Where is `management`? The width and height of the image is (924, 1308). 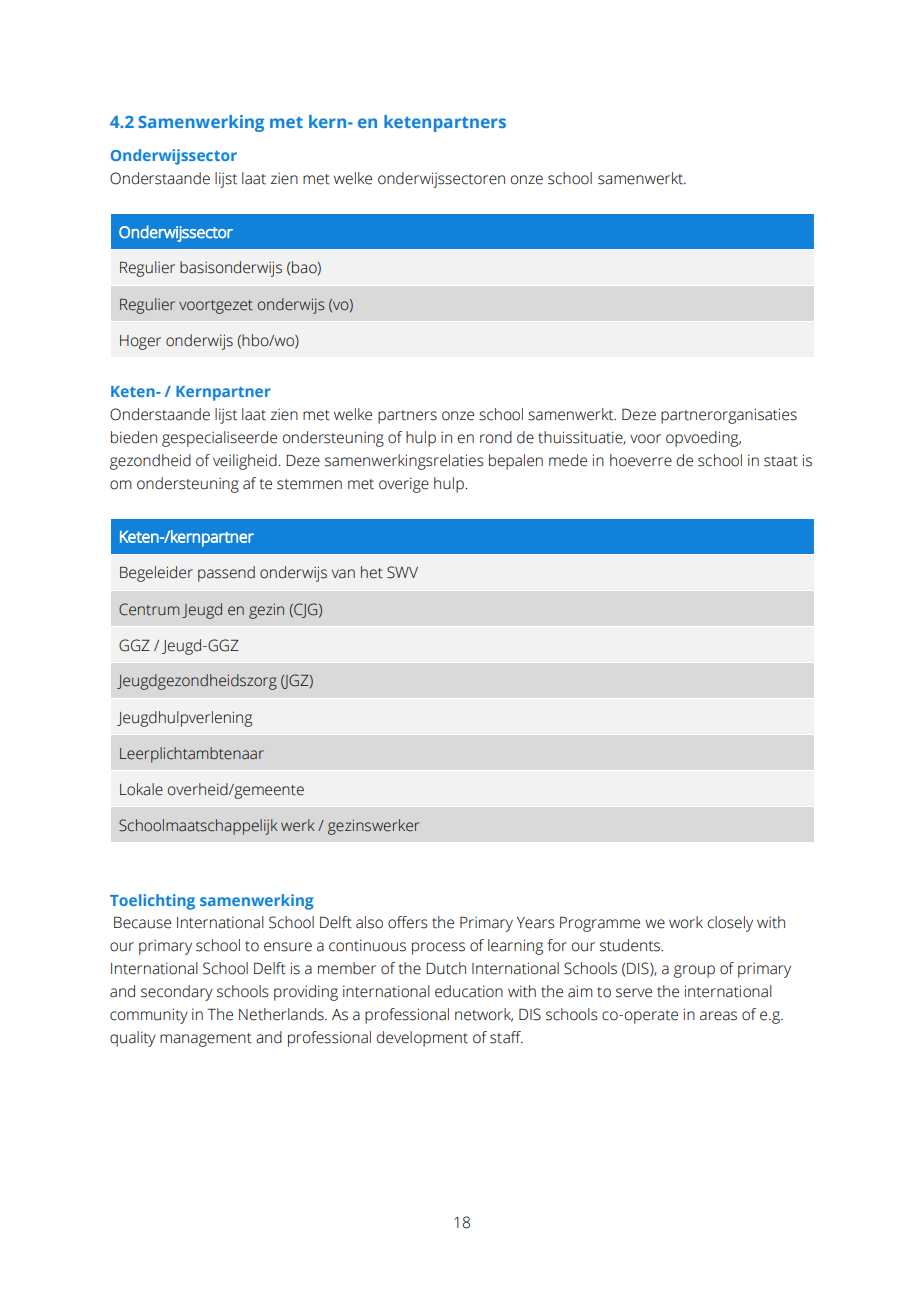 management is located at coordinates (206, 1040).
